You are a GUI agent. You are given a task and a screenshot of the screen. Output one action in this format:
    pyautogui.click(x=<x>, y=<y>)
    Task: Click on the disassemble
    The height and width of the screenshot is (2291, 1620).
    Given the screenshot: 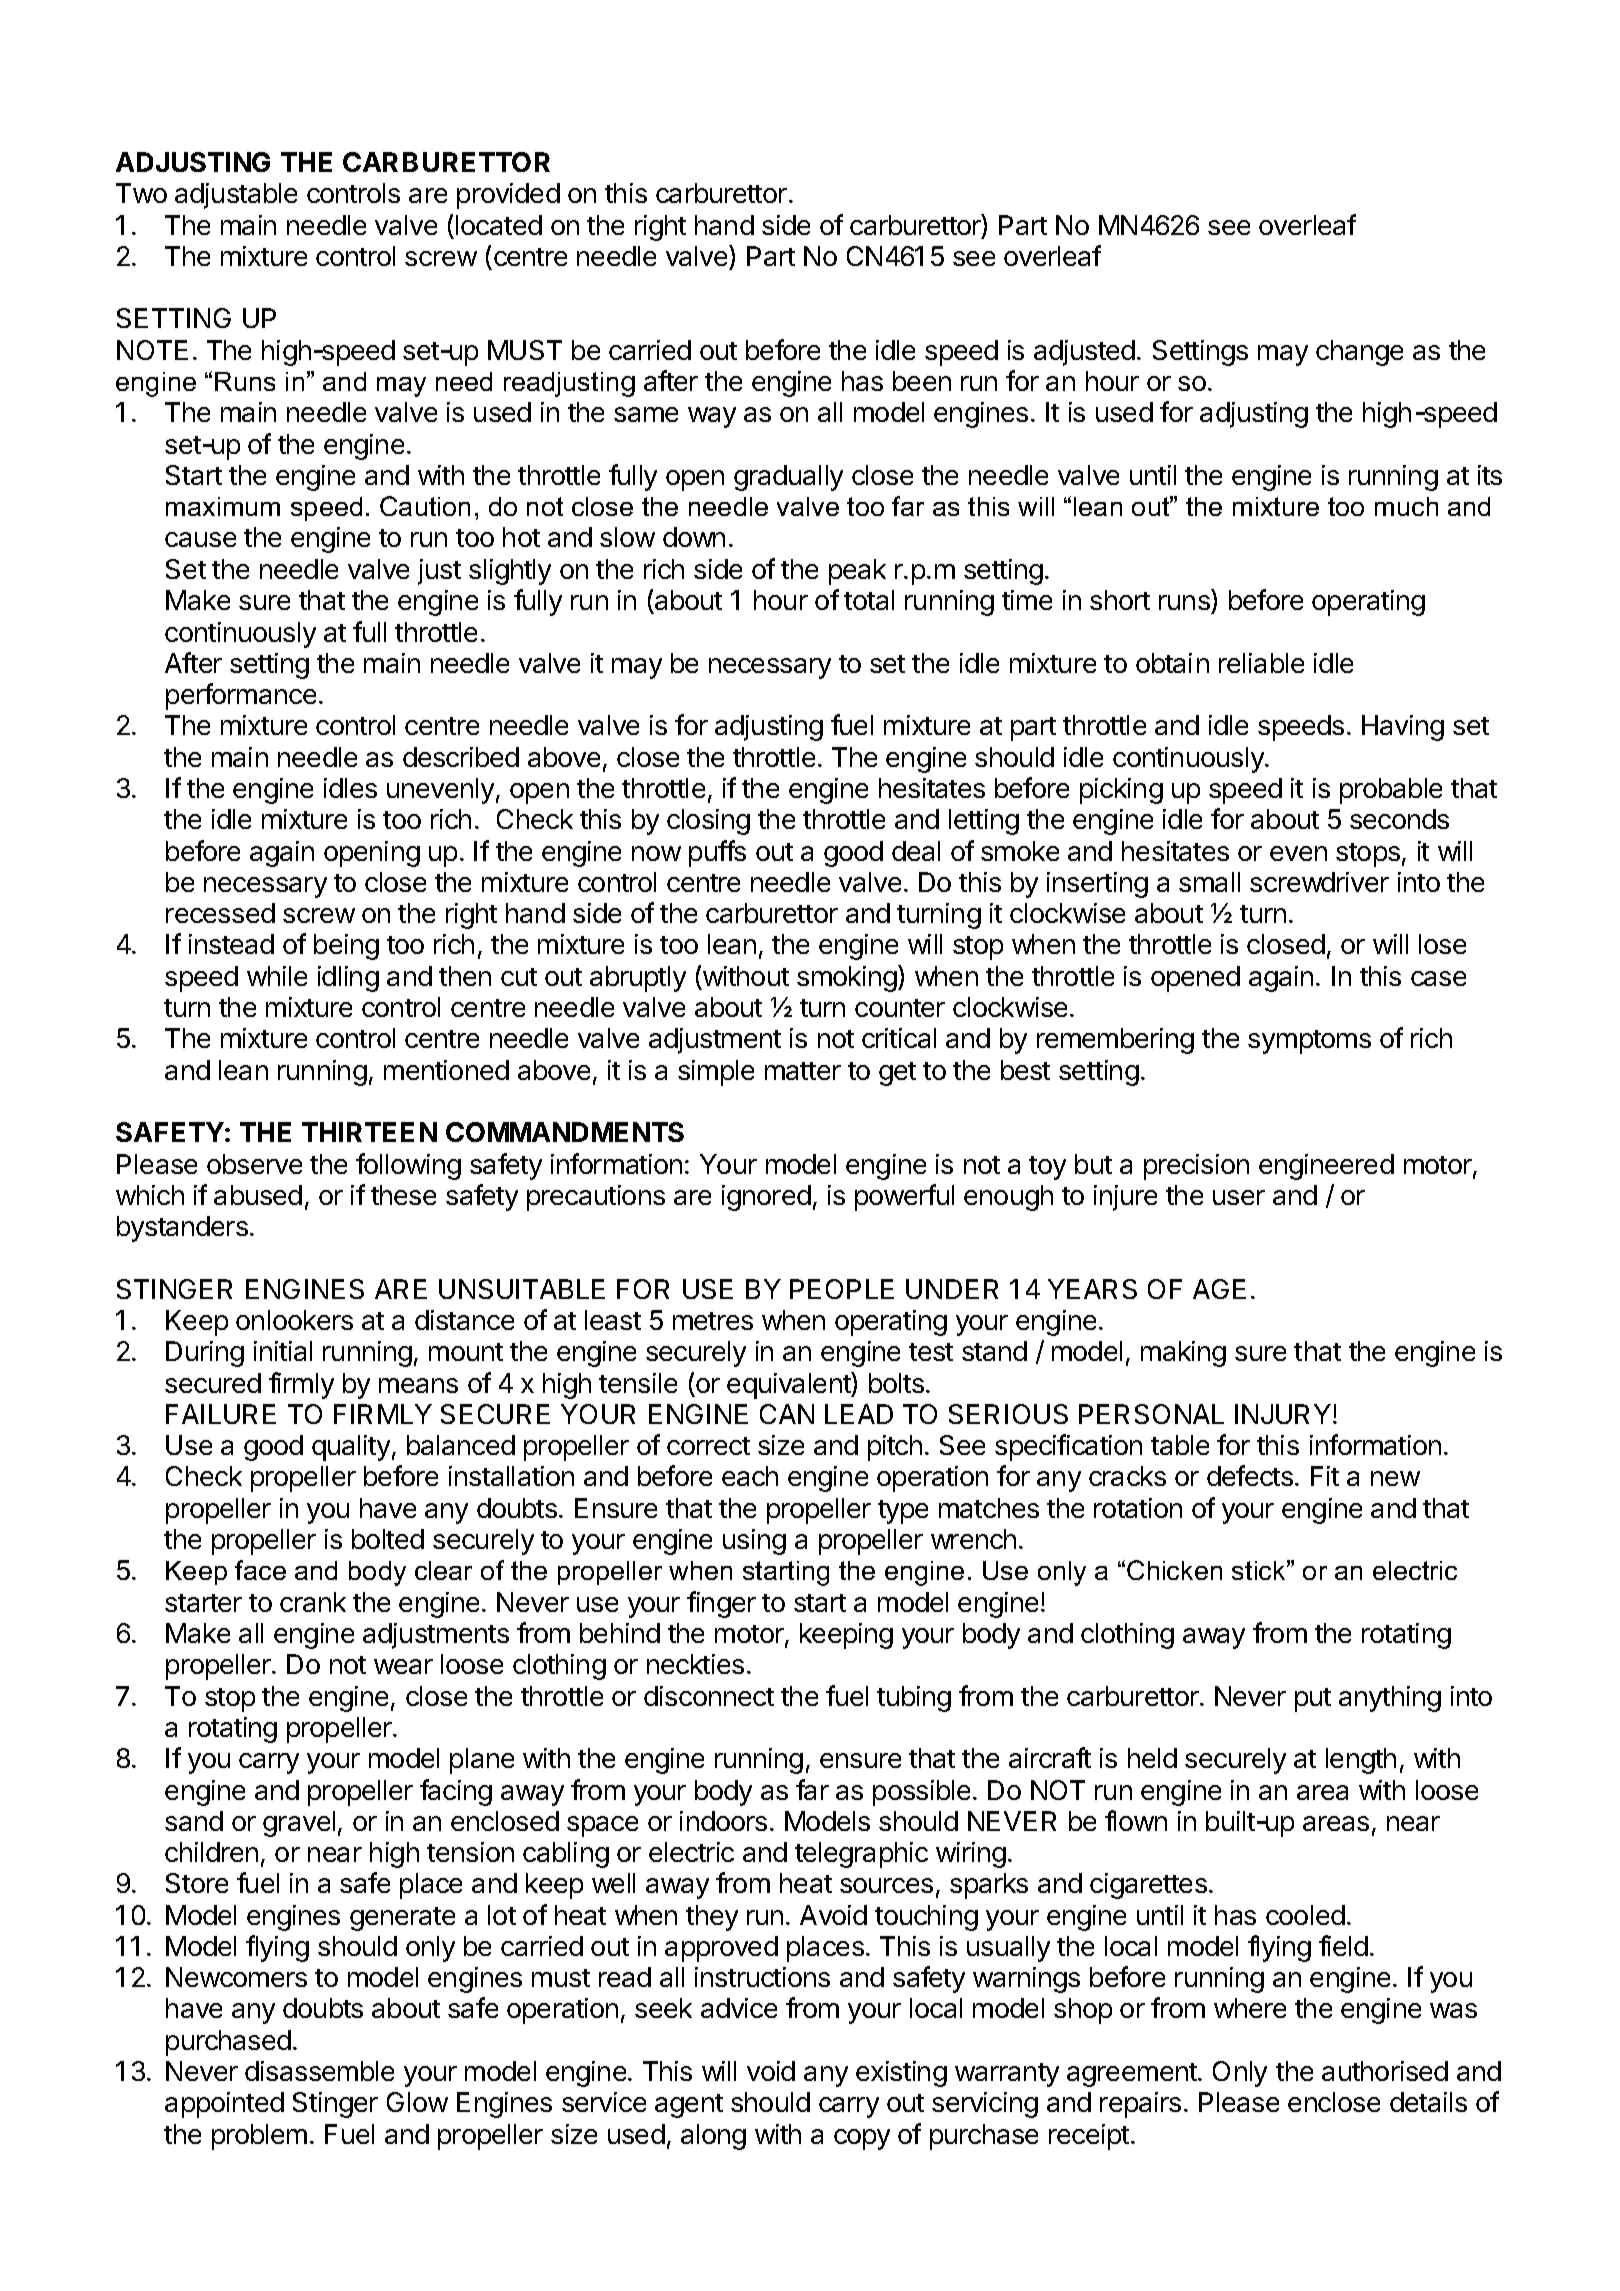 What is the action you would take?
    pyautogui.click(x=319, y=2071)
